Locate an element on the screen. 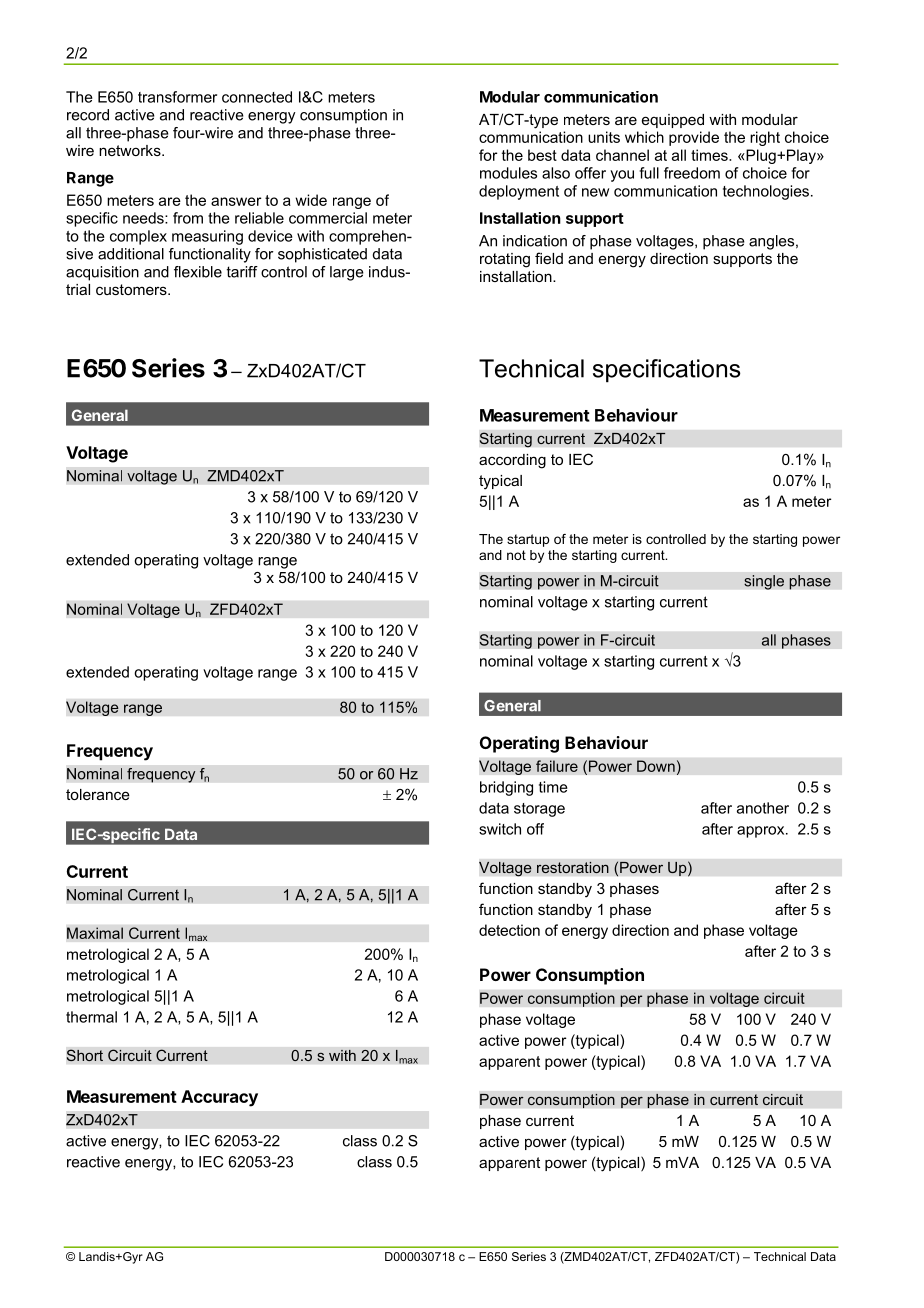  flexible is located at coordinates (198, 272).
